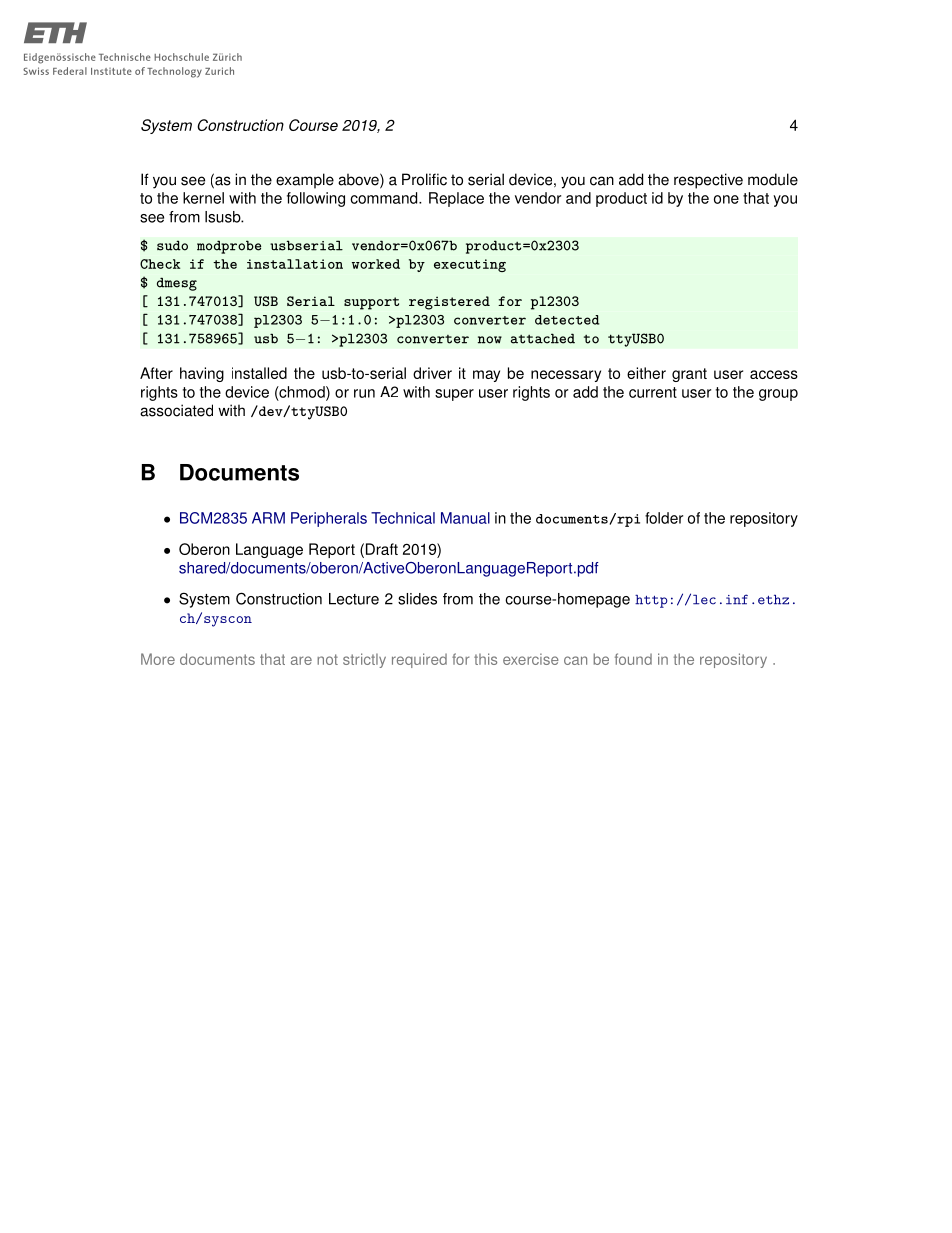 This image has height=1233, width=952. I want to click on Replace, so click(456, 199).
